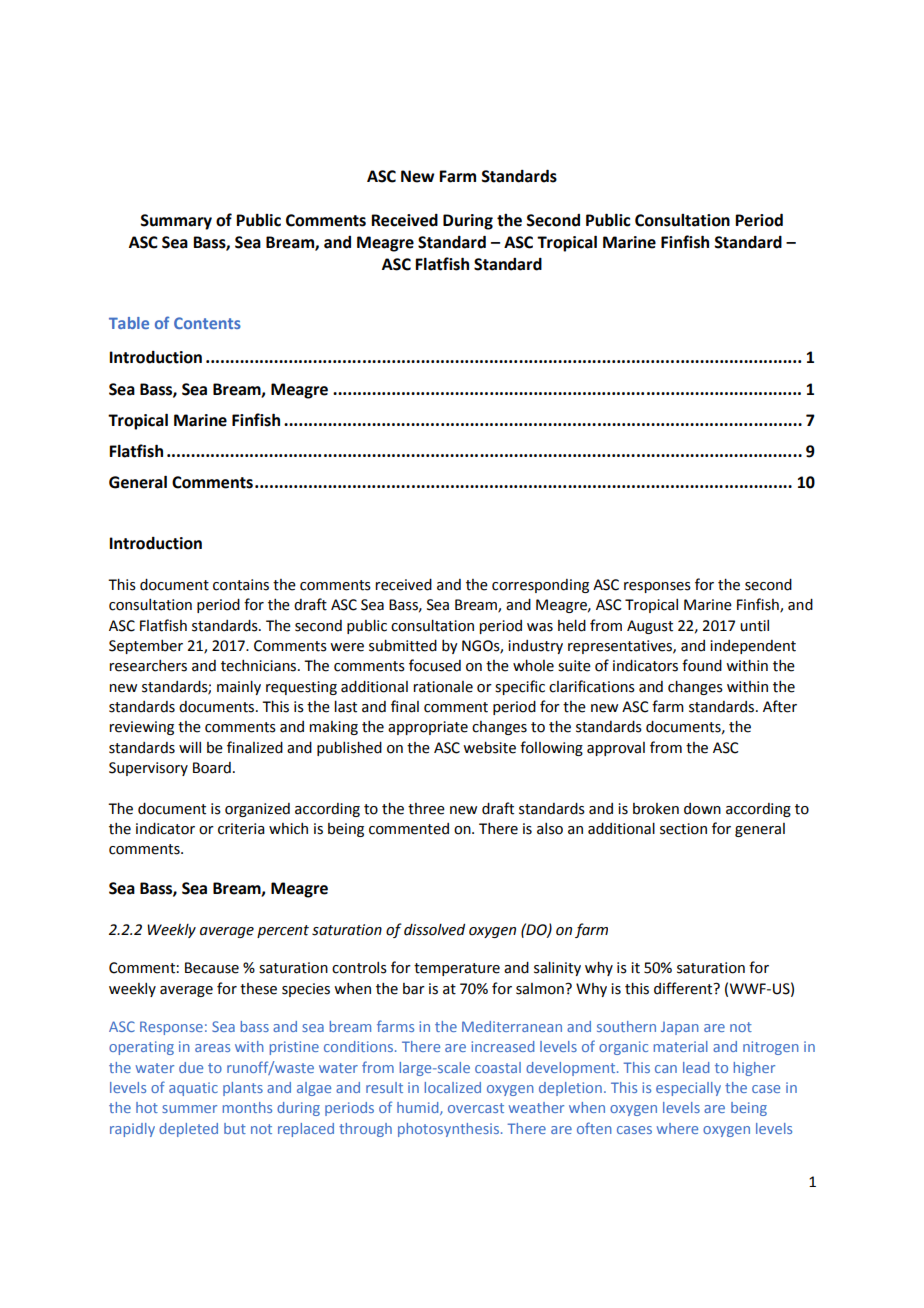 This screenshot has width=924, height=1308. I want to click on until, so click(754, 626).
